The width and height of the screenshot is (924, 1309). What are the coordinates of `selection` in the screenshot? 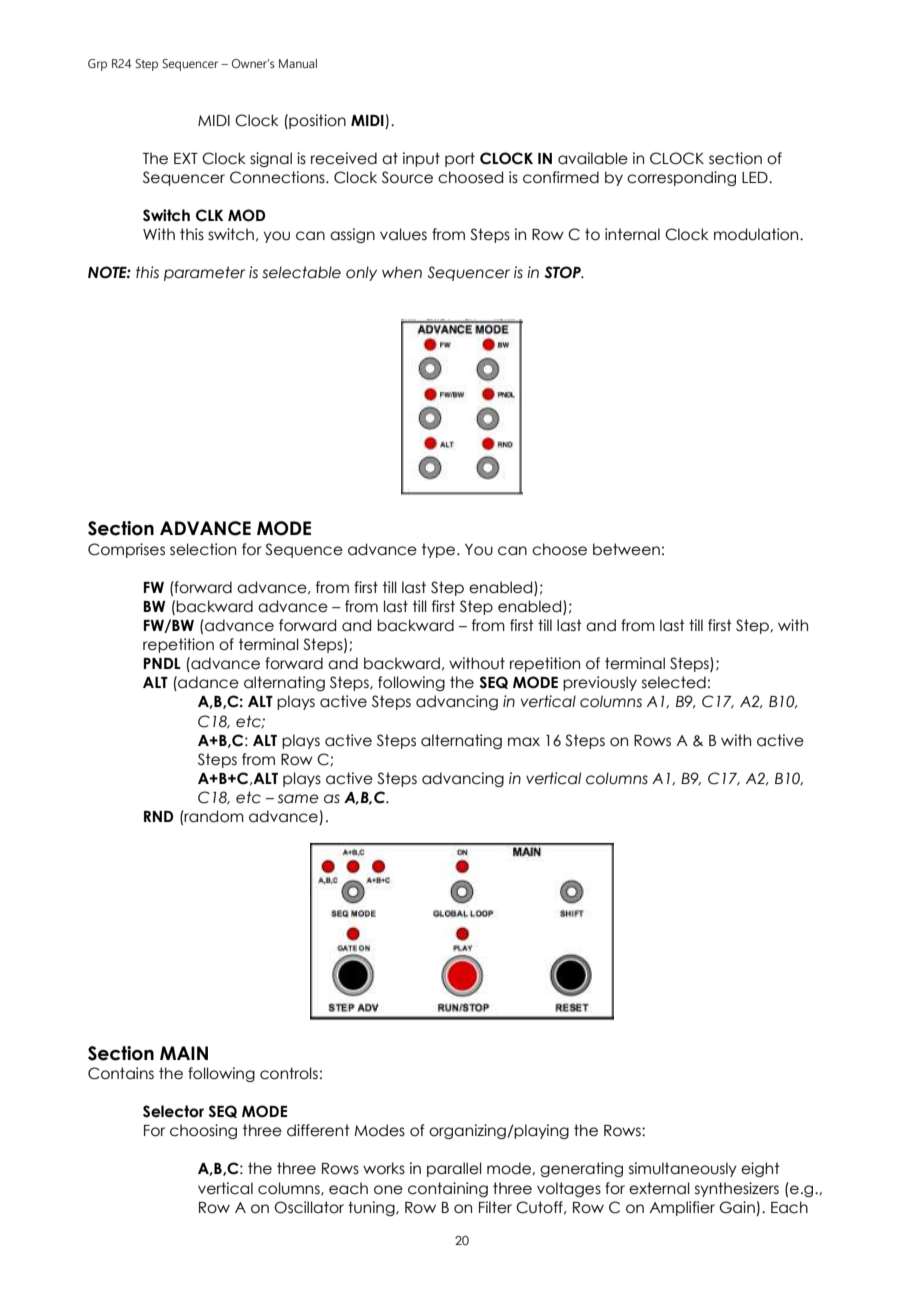 It's located at (203, 549).
